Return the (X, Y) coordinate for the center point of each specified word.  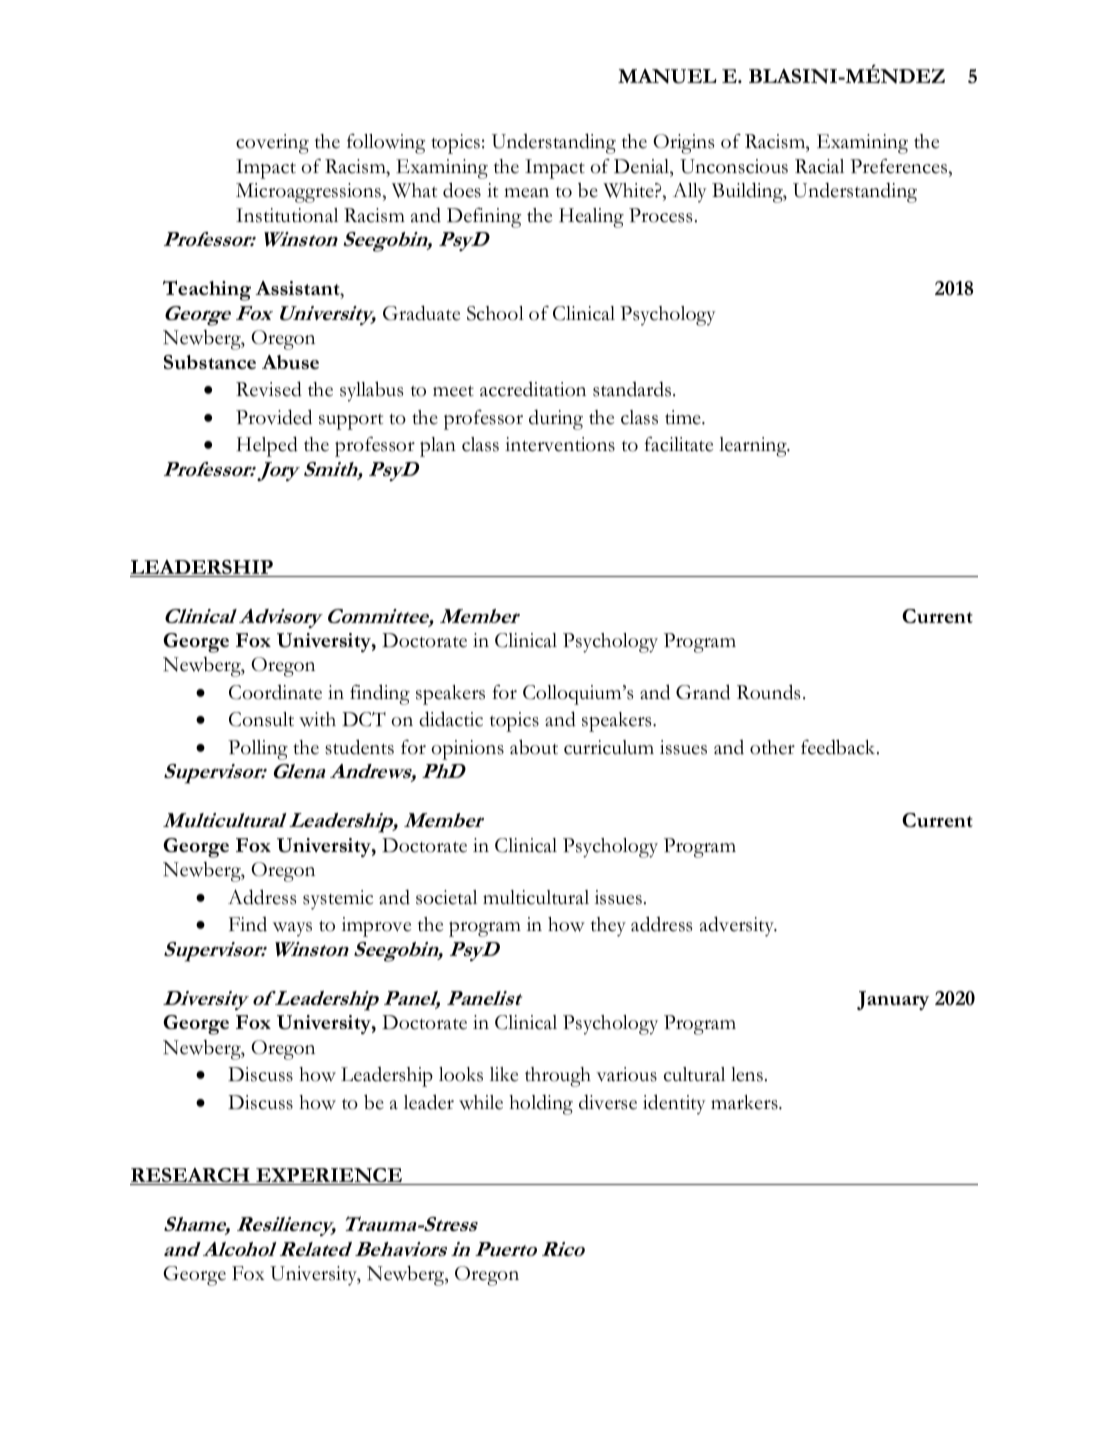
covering (272, 144)
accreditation (533, 389)
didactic (451, 719)
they (608, 927)
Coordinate (275, 692)
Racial (819, 166)
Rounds (768, 692)
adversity (738, 926)
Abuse (290, 362)
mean (526, 193)
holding (541, 1104)
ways (292, 929)
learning (754, 447)
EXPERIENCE (329, 1176)
